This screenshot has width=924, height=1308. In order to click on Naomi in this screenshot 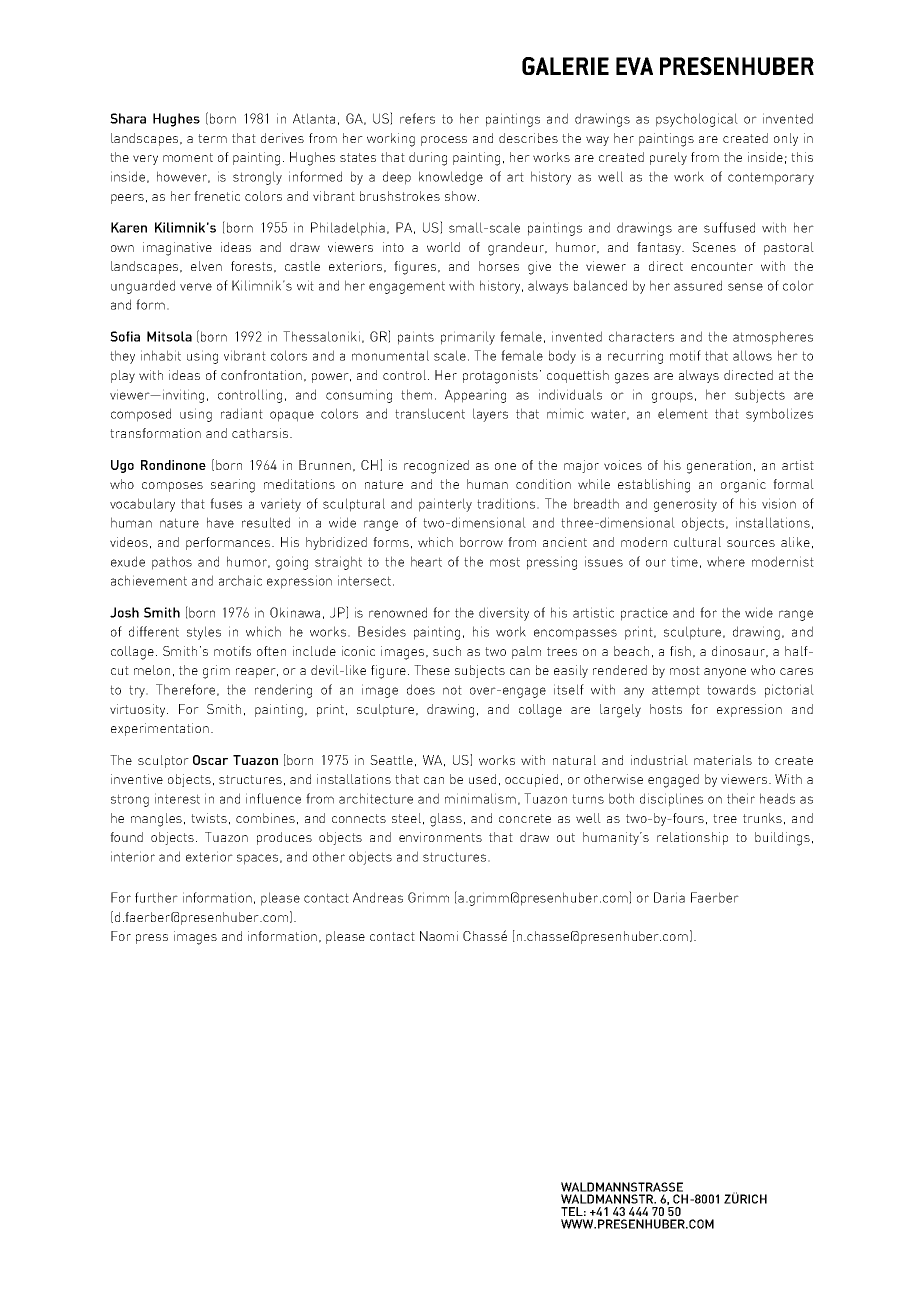, I will do `click(439, 936)`.
